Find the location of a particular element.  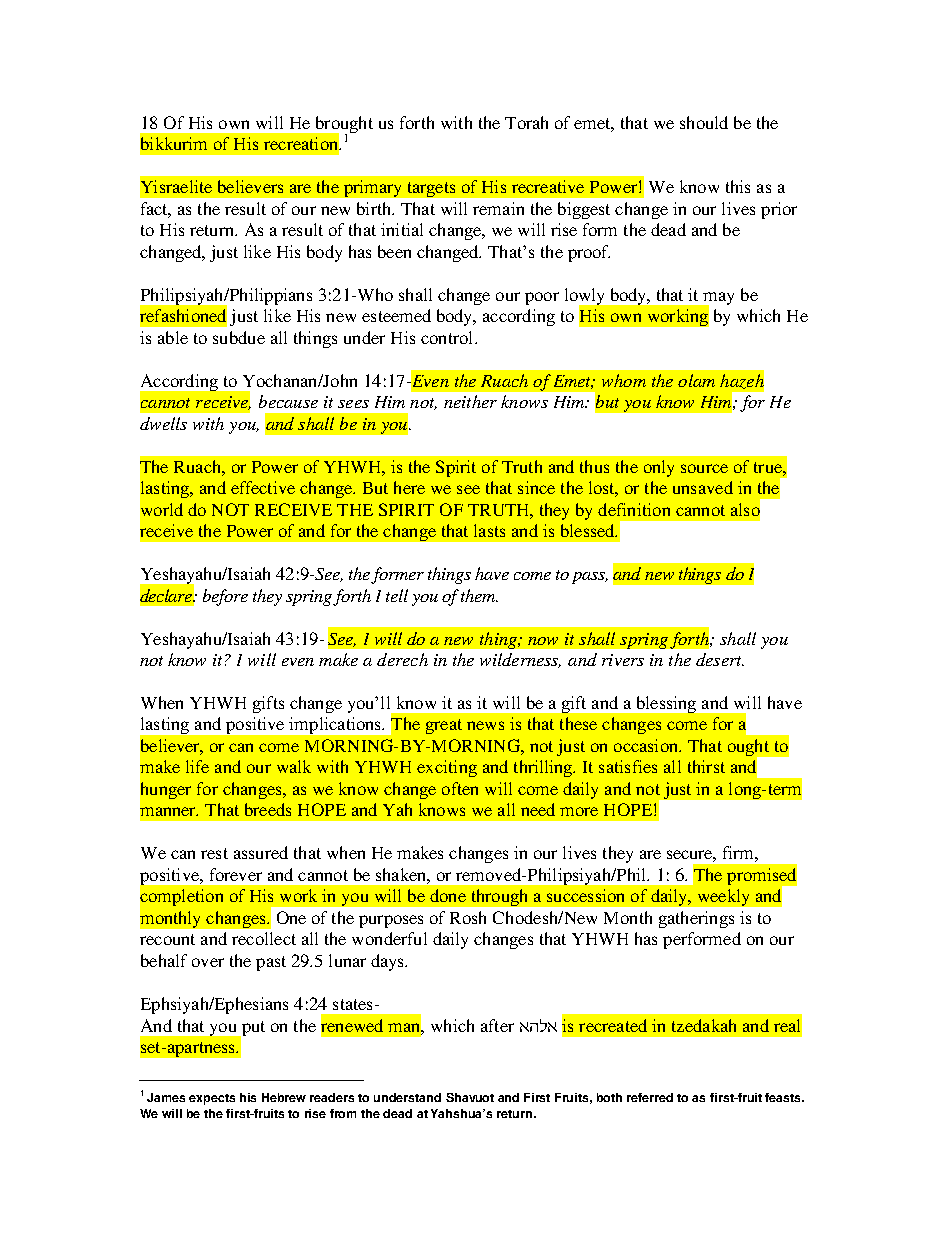

targets is located at coordinates (431, 189).
